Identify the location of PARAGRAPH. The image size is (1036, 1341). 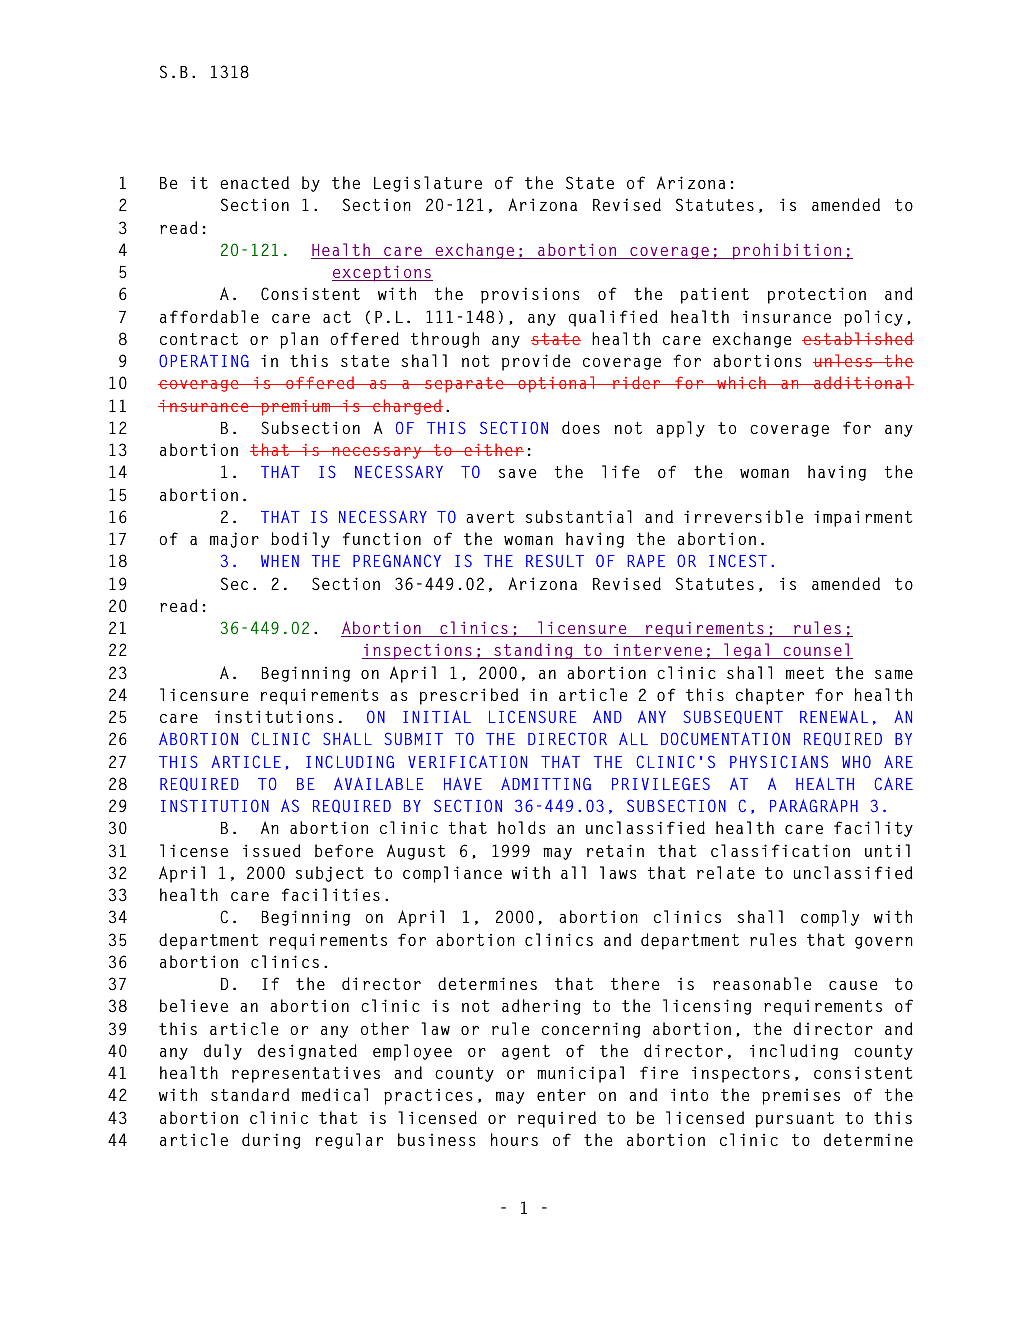
(814, 805).
